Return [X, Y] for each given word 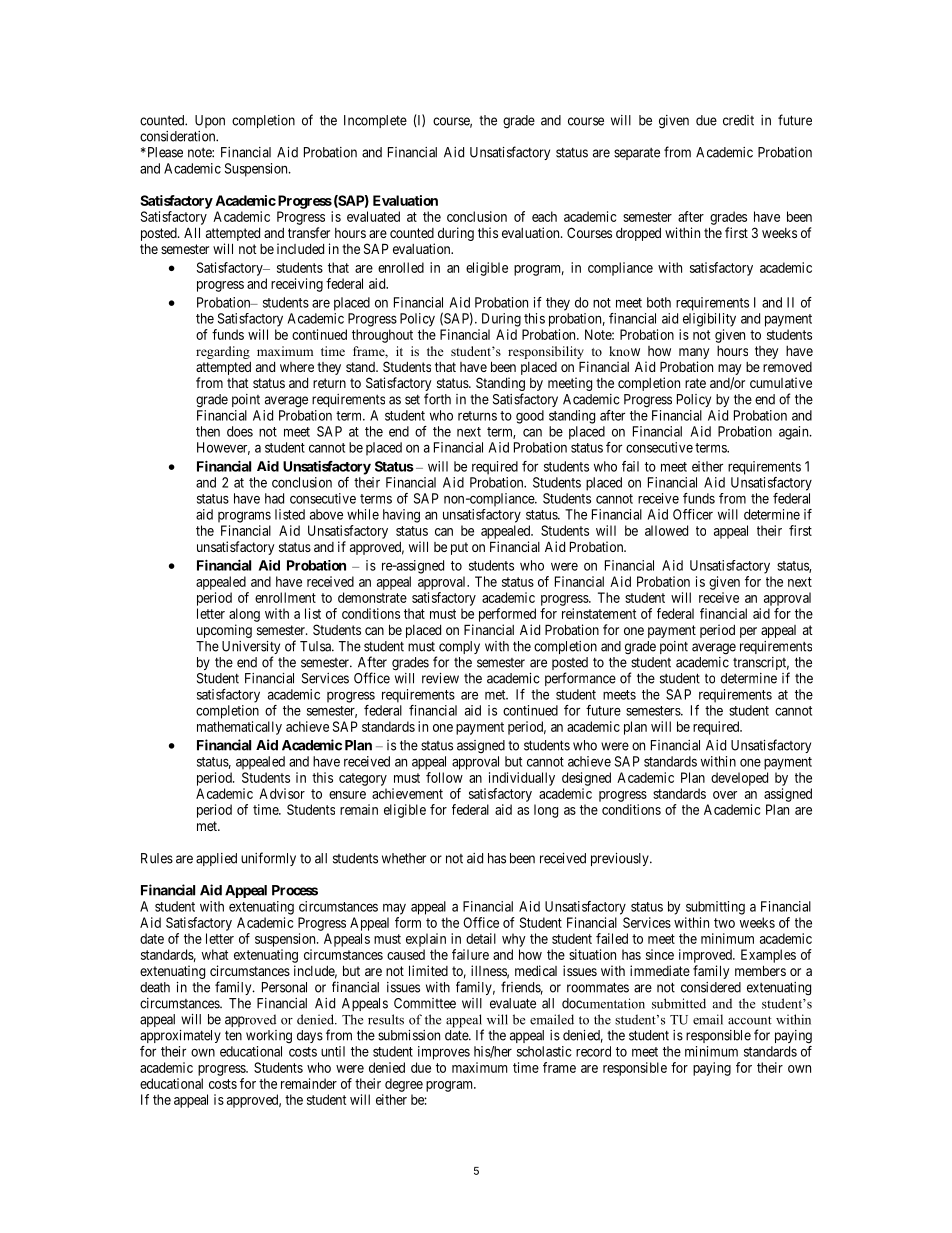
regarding [223, 352]
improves [444, 1053]
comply [459, 647]
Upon [210, 121]
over [725, 795]
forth [437, 399]
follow [444, 777]
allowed [666, 530]
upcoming [224, 631]
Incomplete [375, 121]
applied [216, 859]
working [269, 1037]
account [750, 1020]
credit [738, 120]
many [694, 353]
